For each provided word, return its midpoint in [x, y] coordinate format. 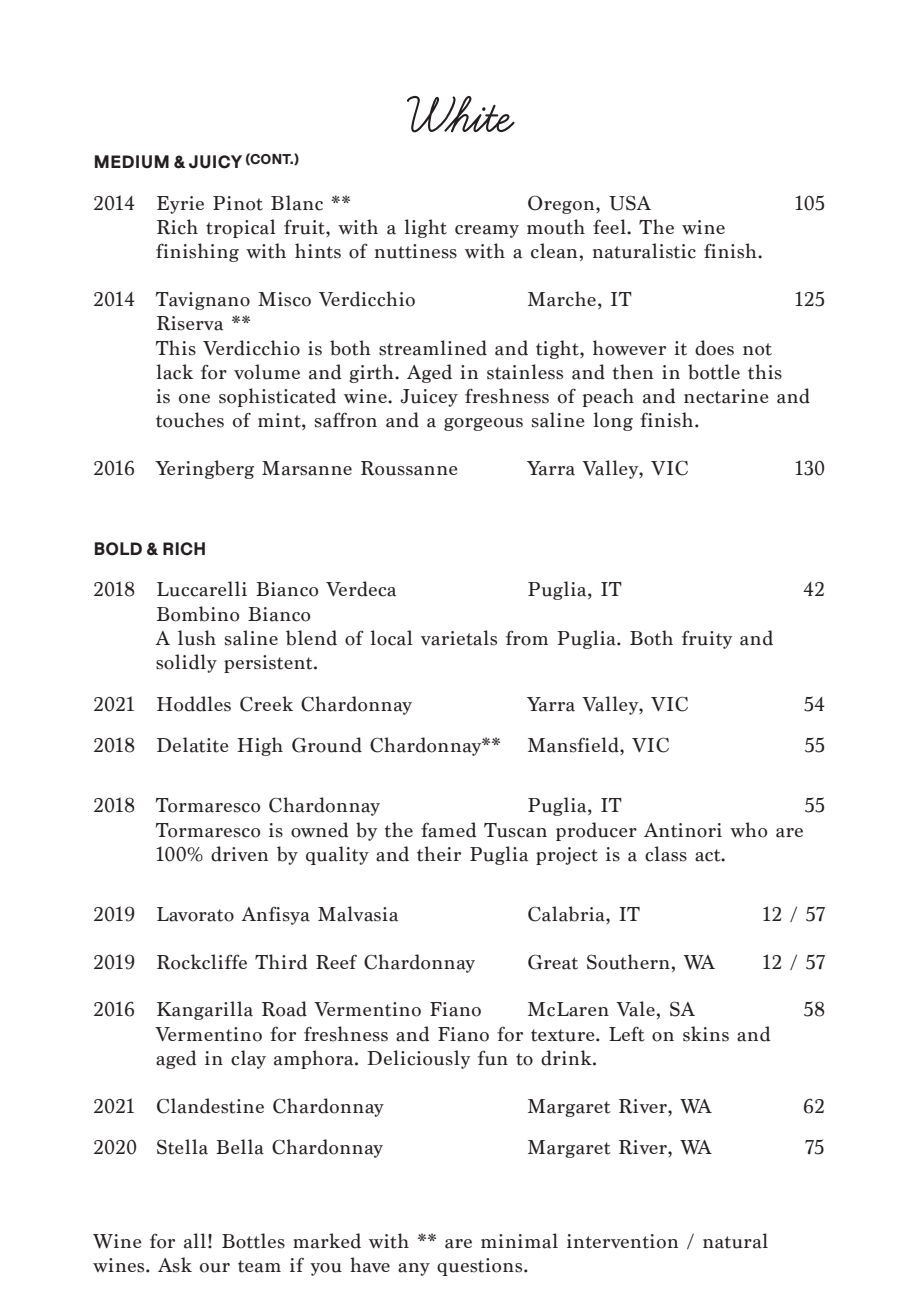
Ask [175, 1265]
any [414, 1269]
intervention [622, 1241]
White [461, 114]
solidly [186, 663]
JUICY [215, 162]
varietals [459, 638]
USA [630, 203]
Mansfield [574, 746]
